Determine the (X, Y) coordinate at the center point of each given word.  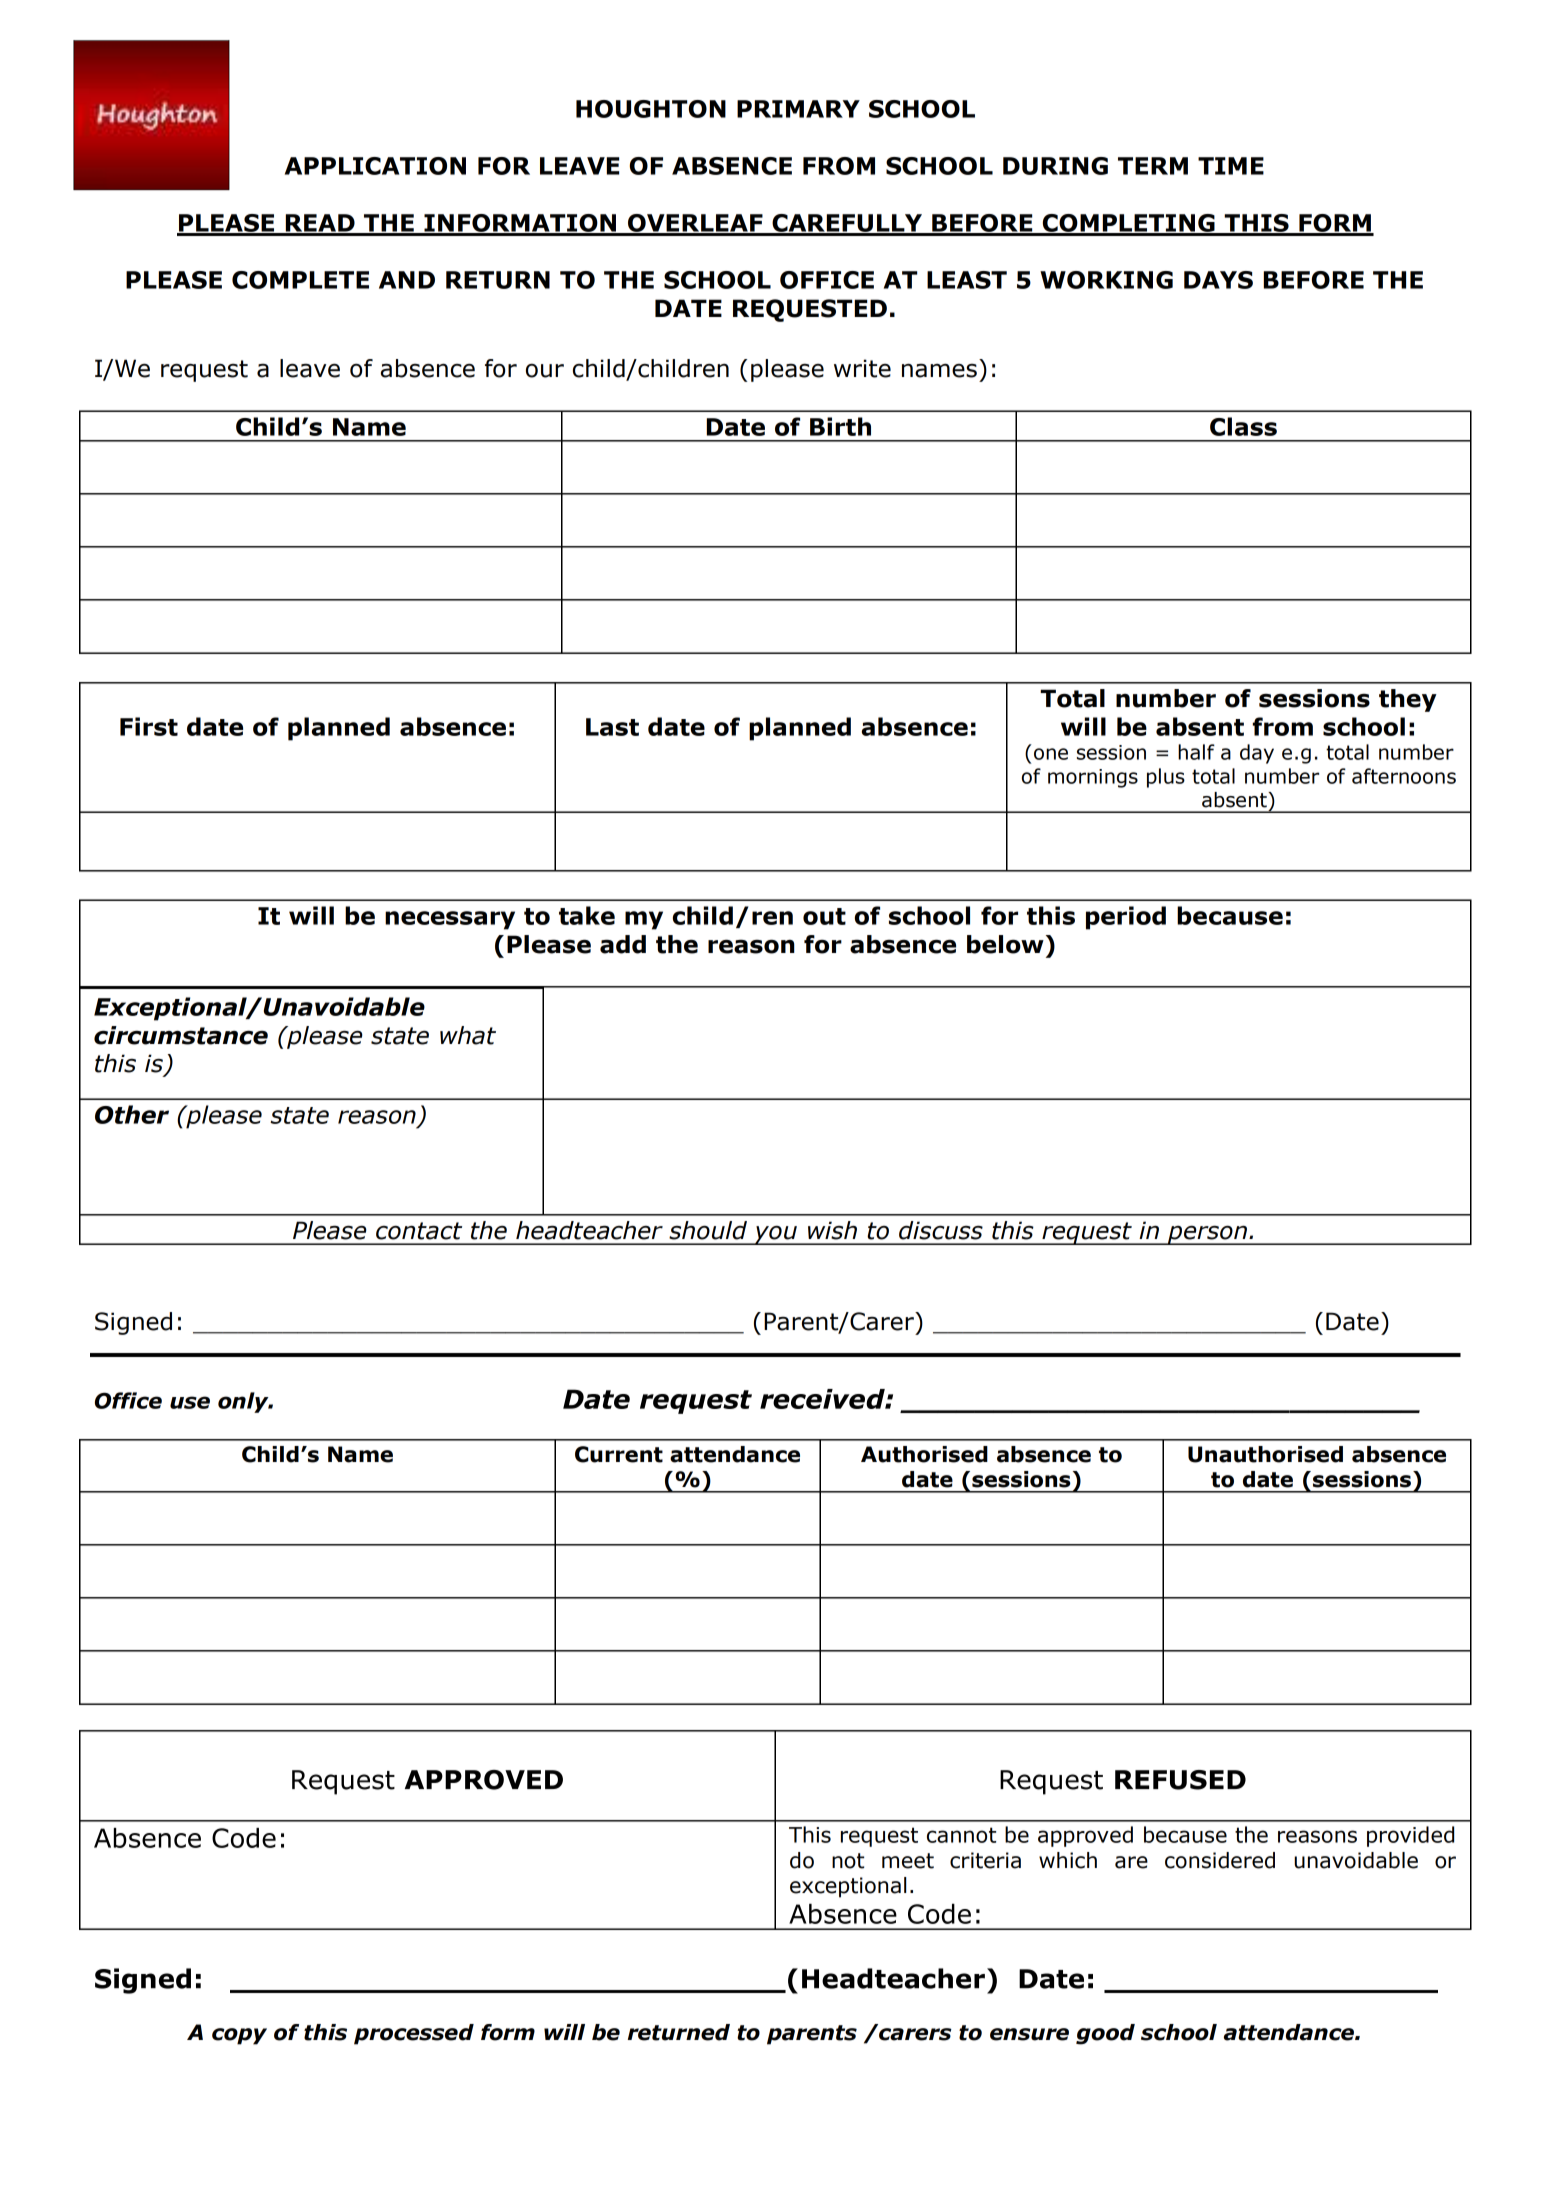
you (776, 1235)
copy (239, 2036)
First (149, 726)
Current (619, 1454)
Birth (840, 426)
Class (1243, 426)
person (1208, 1235)
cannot (961, 1835)
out (824, 916)
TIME (1231, 166)
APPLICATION (375, 166)
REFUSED (1180, 1780)
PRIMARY (798, 109)
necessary (450, 920)
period (1126, 918)
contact (419, 1231)
